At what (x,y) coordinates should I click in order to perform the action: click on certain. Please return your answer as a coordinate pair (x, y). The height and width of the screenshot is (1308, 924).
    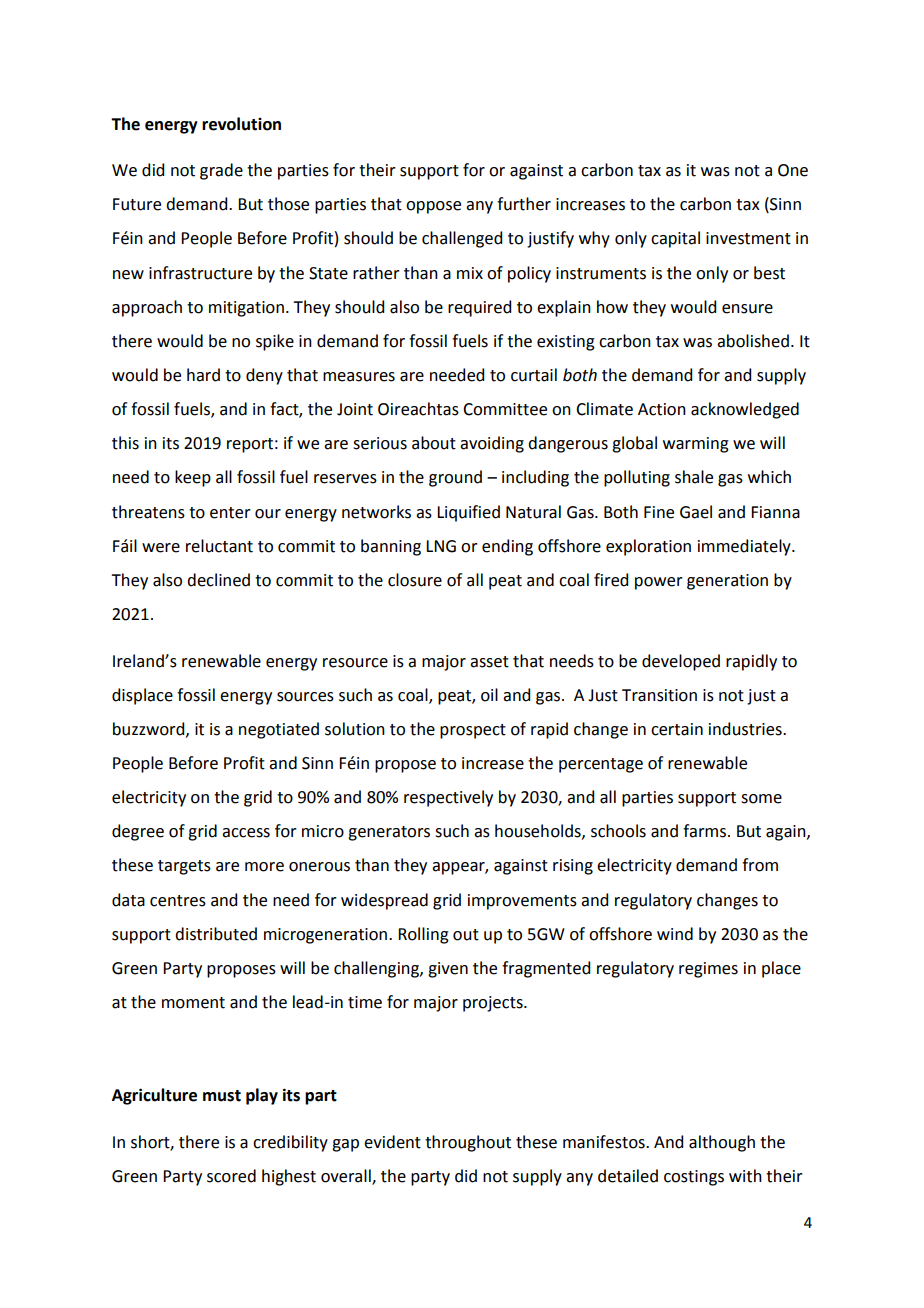
    Looking at the image, I should click on (677, 729).
